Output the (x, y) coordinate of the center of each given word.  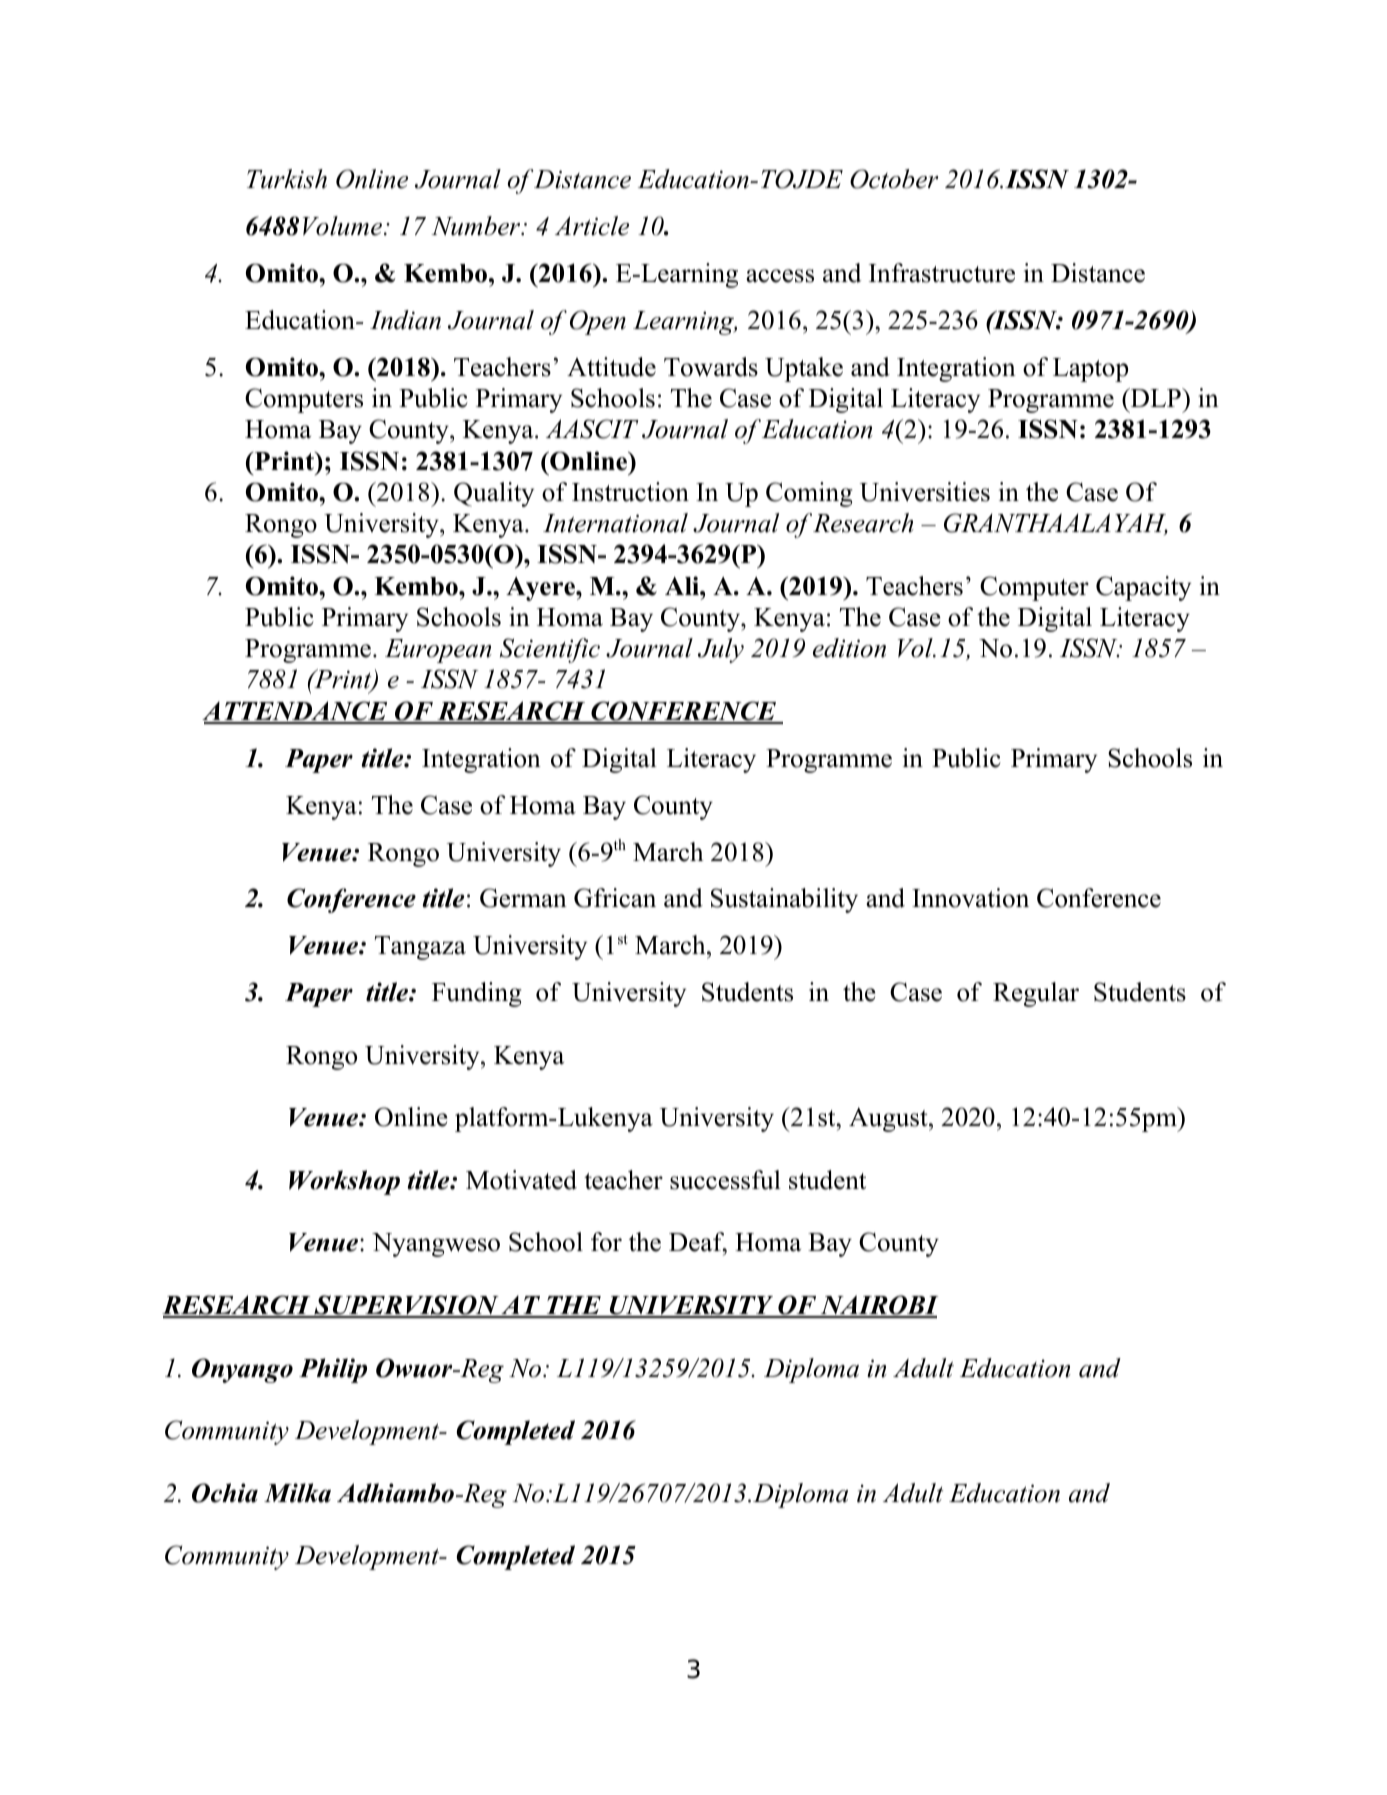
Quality (494, 494)
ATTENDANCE (296, 712)
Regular (1036, 994)
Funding (477, 994)
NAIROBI (878, 1306)
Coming (809, 494)
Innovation (970, 898)
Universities (925, 492)
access (780, 276)
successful (725, 1180)
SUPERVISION (406, 1306)
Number (477, 226)
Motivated (521, 1180)
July (721, 650)
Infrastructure (942, 273)
